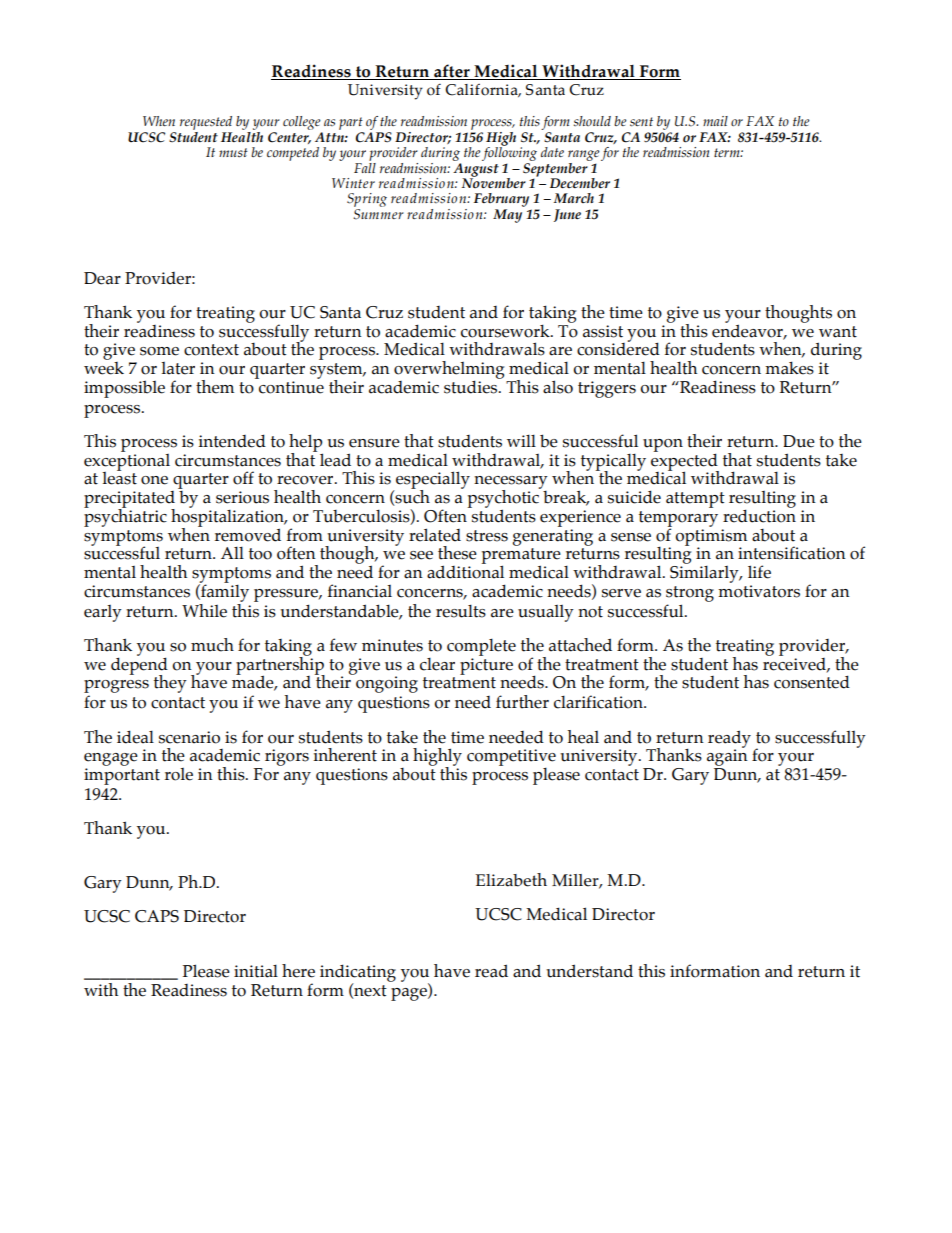 This document has width=952, height=1233. What do you see at coordinates (170, 684) in the document?
I see `they` at bounding box center [170, 684].
